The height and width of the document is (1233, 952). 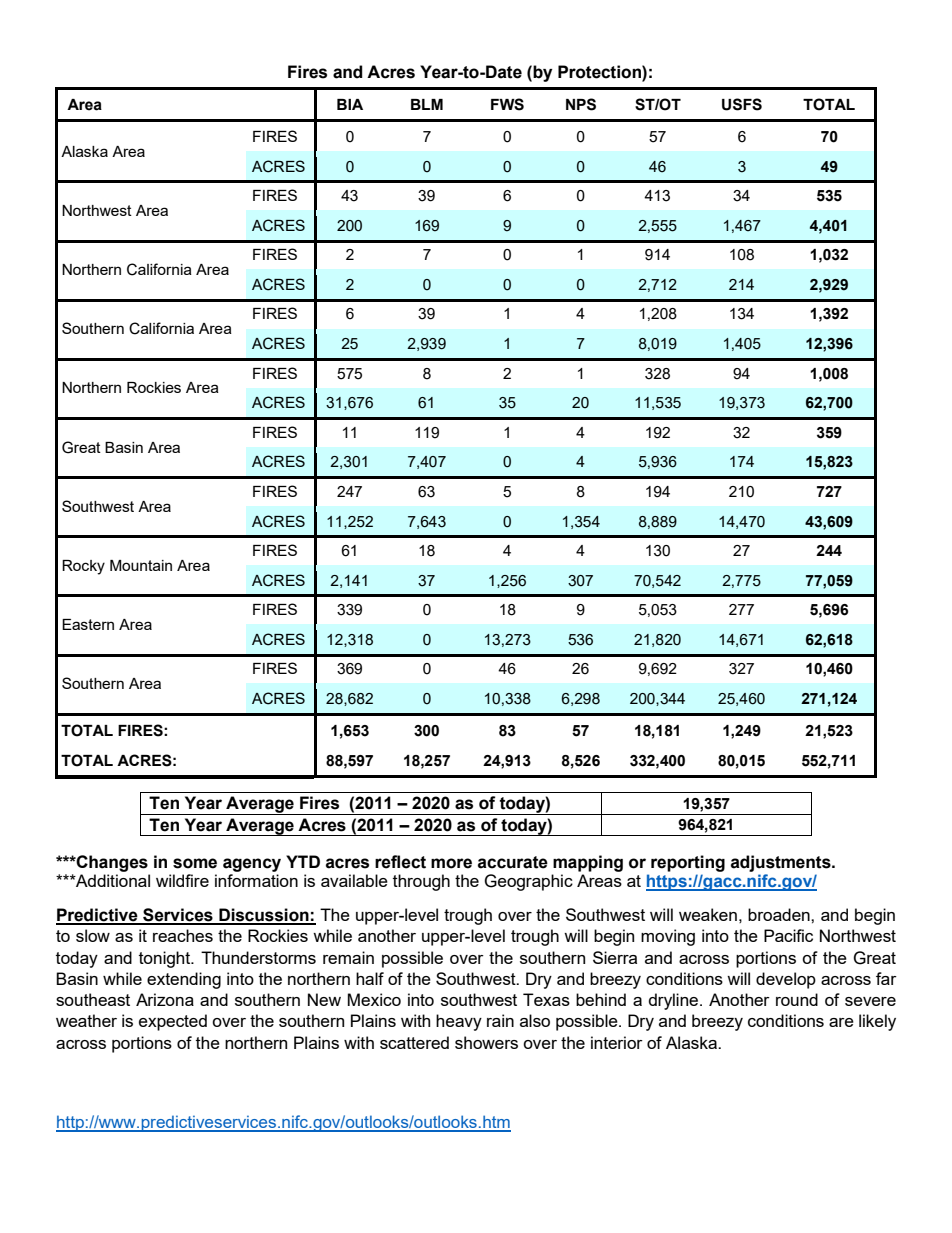 I want to click on adjustments, so click(x=782, y=863).
